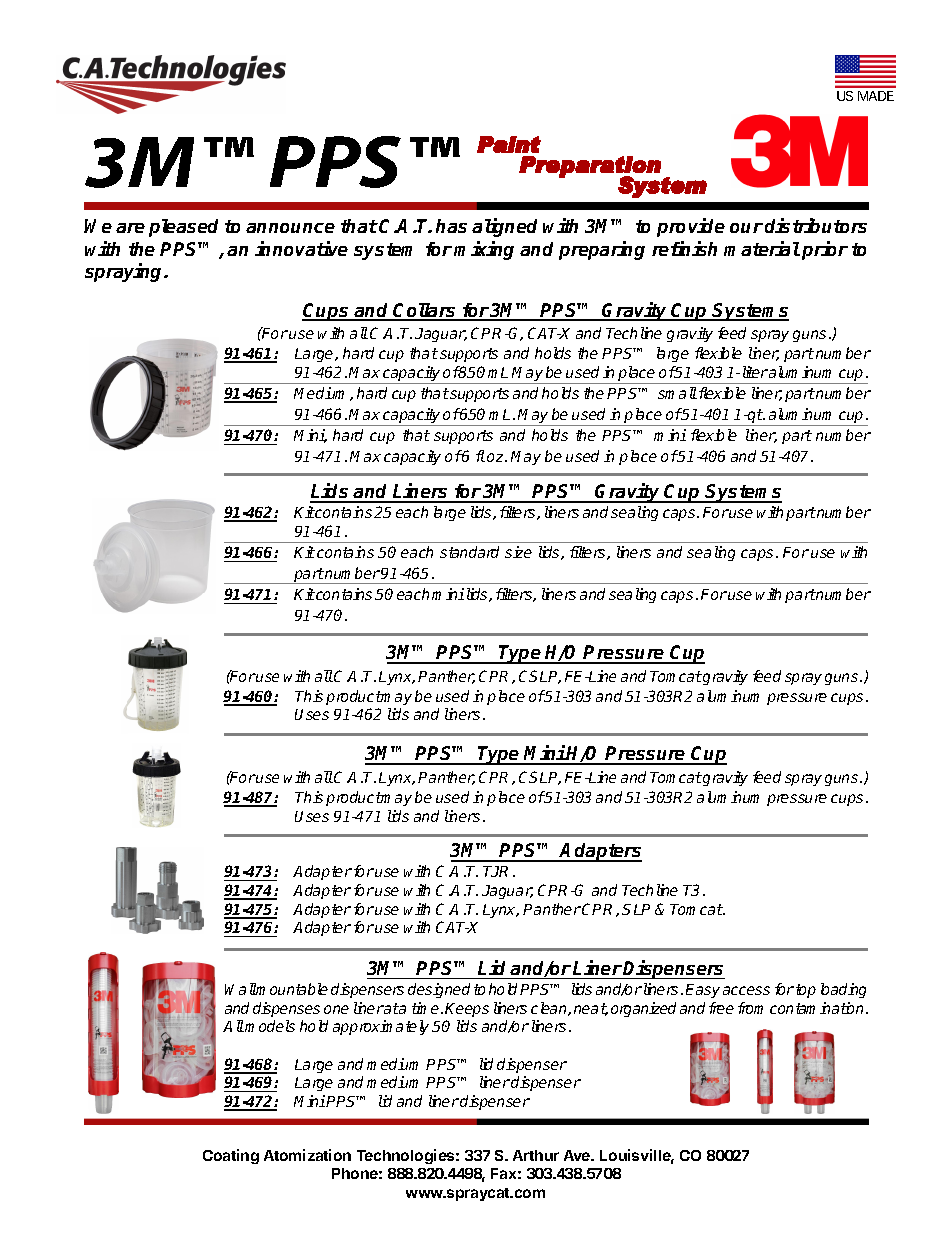 This page has height=1233, width=952. Describe the element at coordinates (183, 228) in the page. I see `pleased` at that location.
